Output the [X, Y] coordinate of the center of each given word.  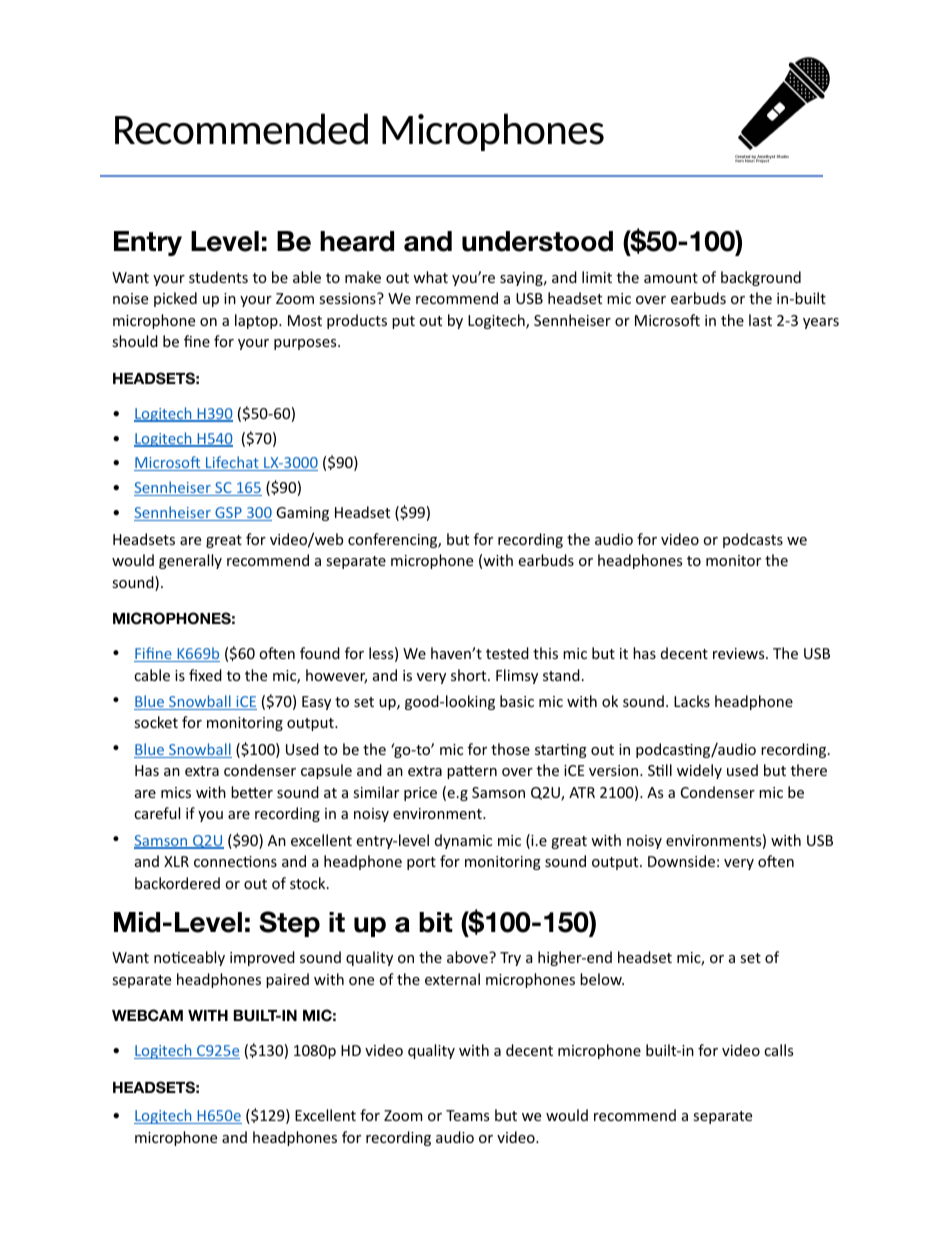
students [218, 277]
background [761, 278]
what [430, 277]
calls [778, 1050]
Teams [467, 1115]
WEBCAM [147, 1015]
